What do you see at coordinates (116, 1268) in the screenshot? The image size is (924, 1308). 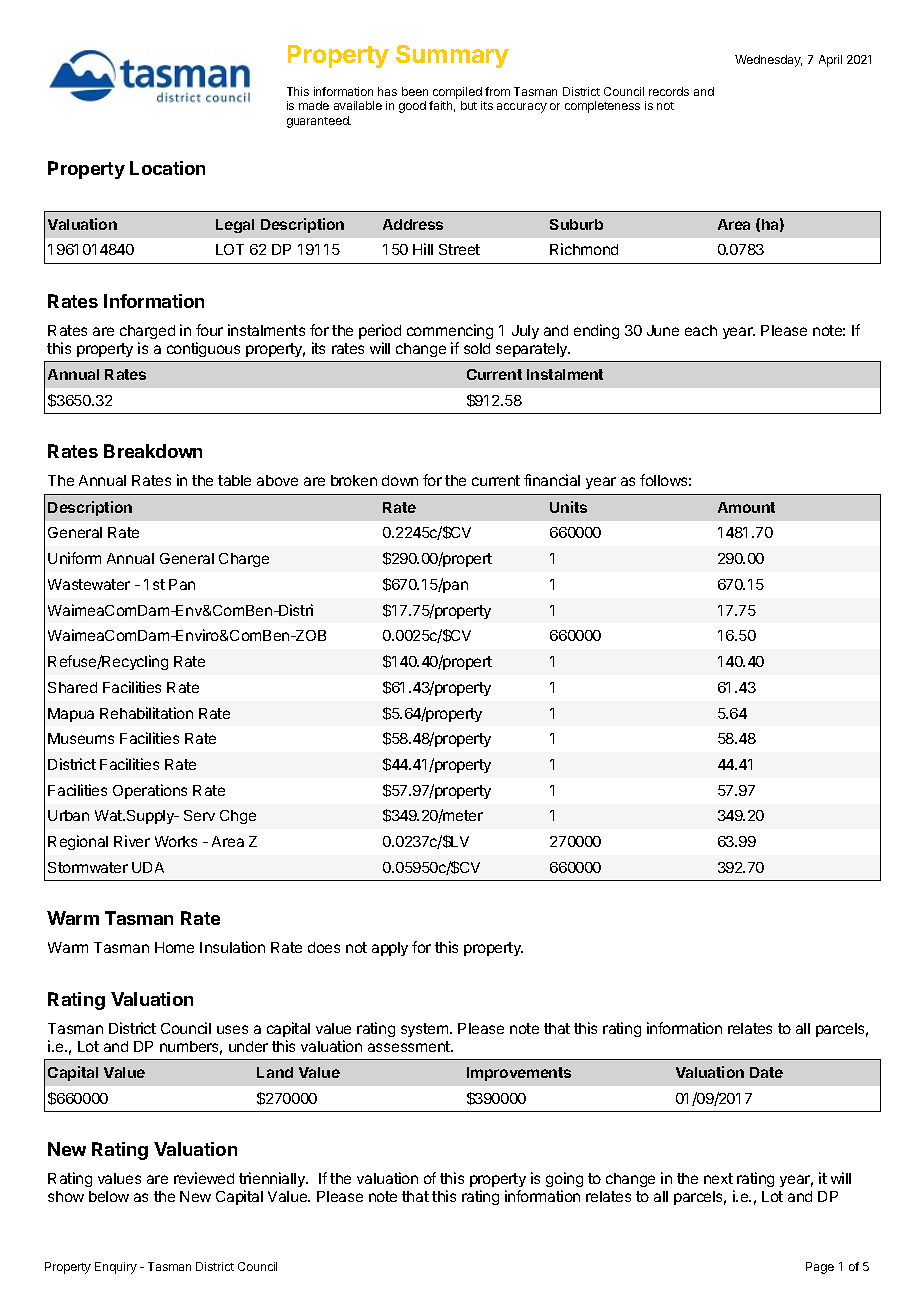 I see `Enquiry` at bounding box center [116, 1268].
